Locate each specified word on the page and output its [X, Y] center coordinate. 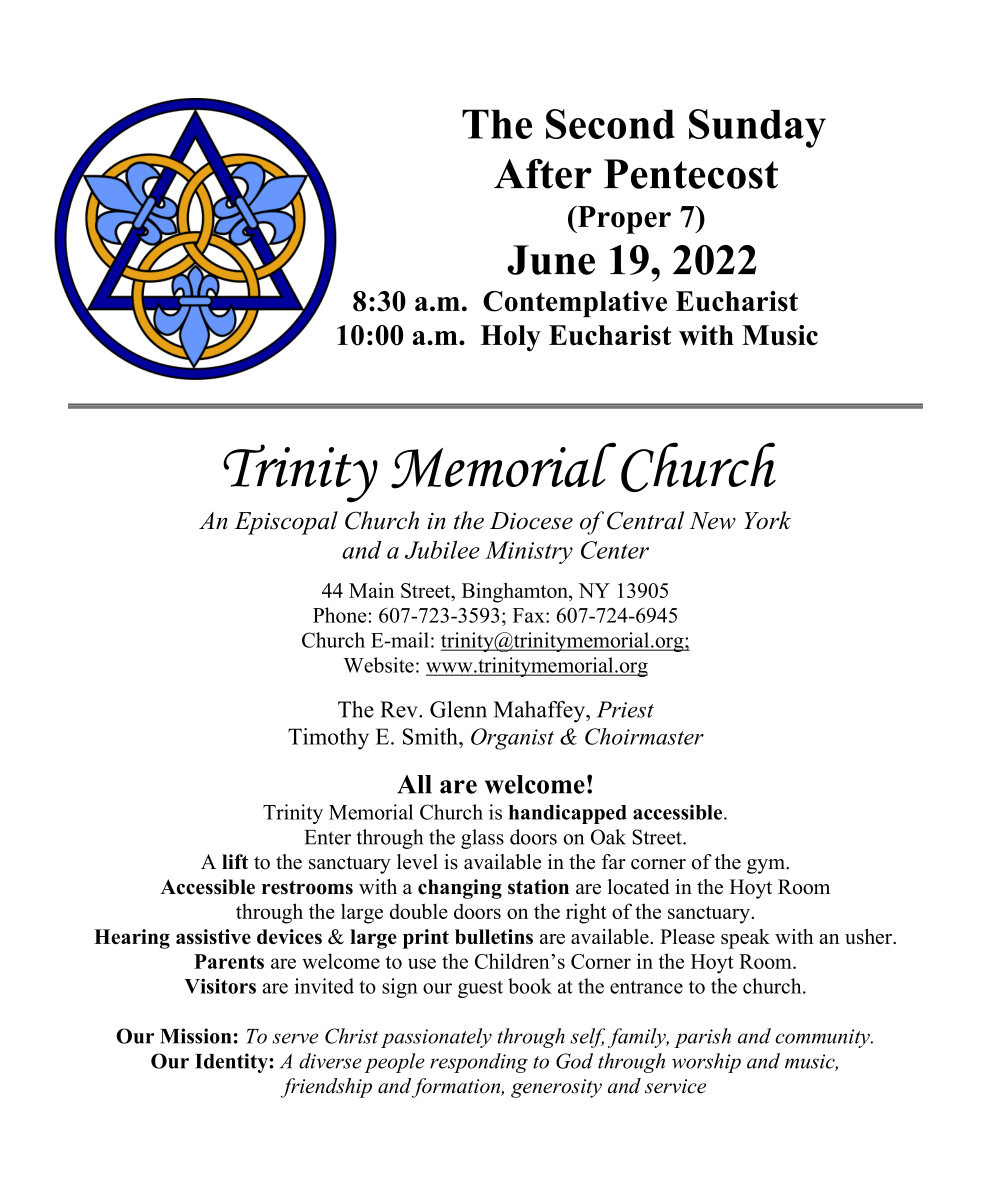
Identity [232, 1063]
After [543, 174]
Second [610, 124]
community [823, 1038]
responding [479, 1063]
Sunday [757, 128]
